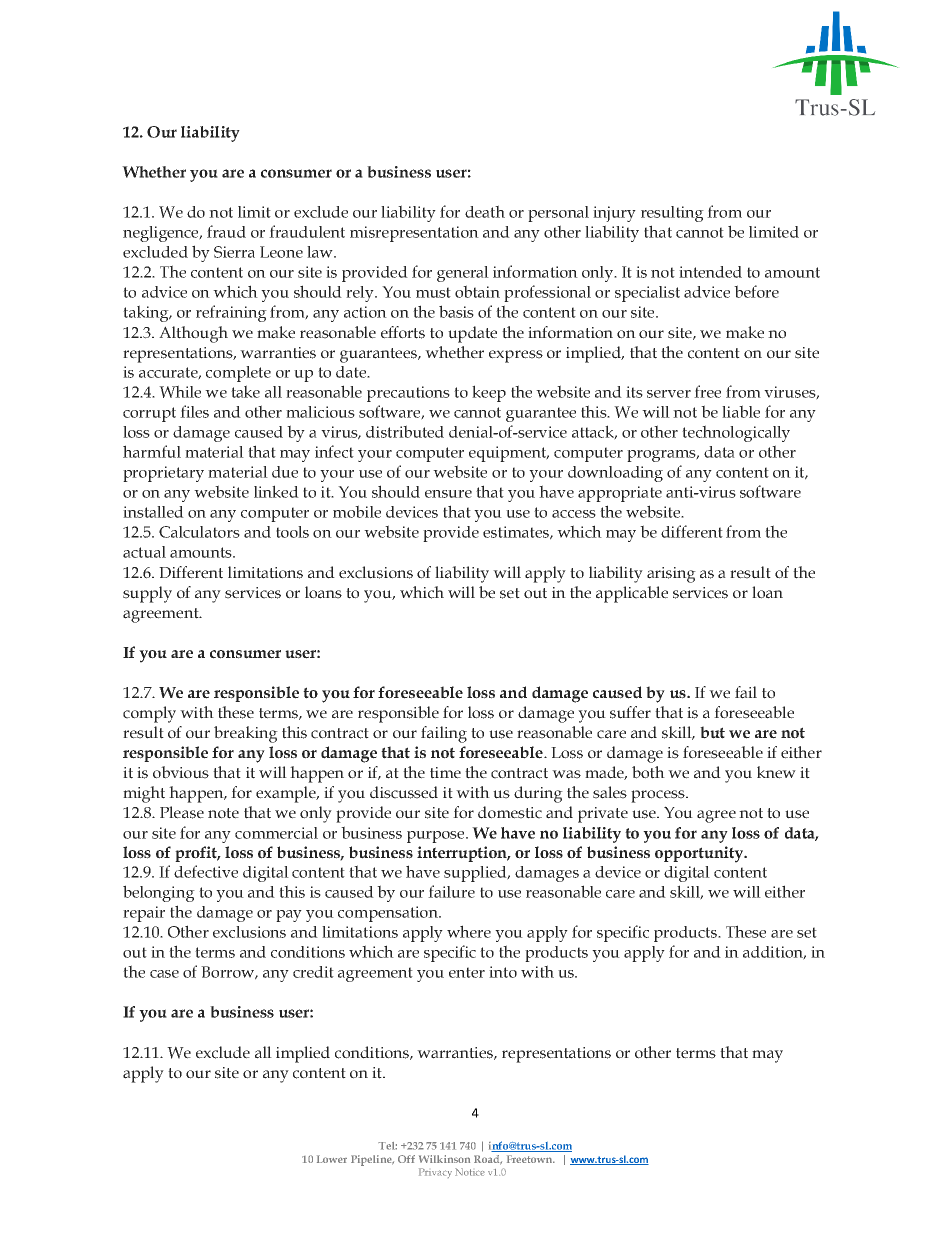 This image has width=952, height=1233. Describe the element at coordinates (197, 854) in the image. I see `profit` at that location.
